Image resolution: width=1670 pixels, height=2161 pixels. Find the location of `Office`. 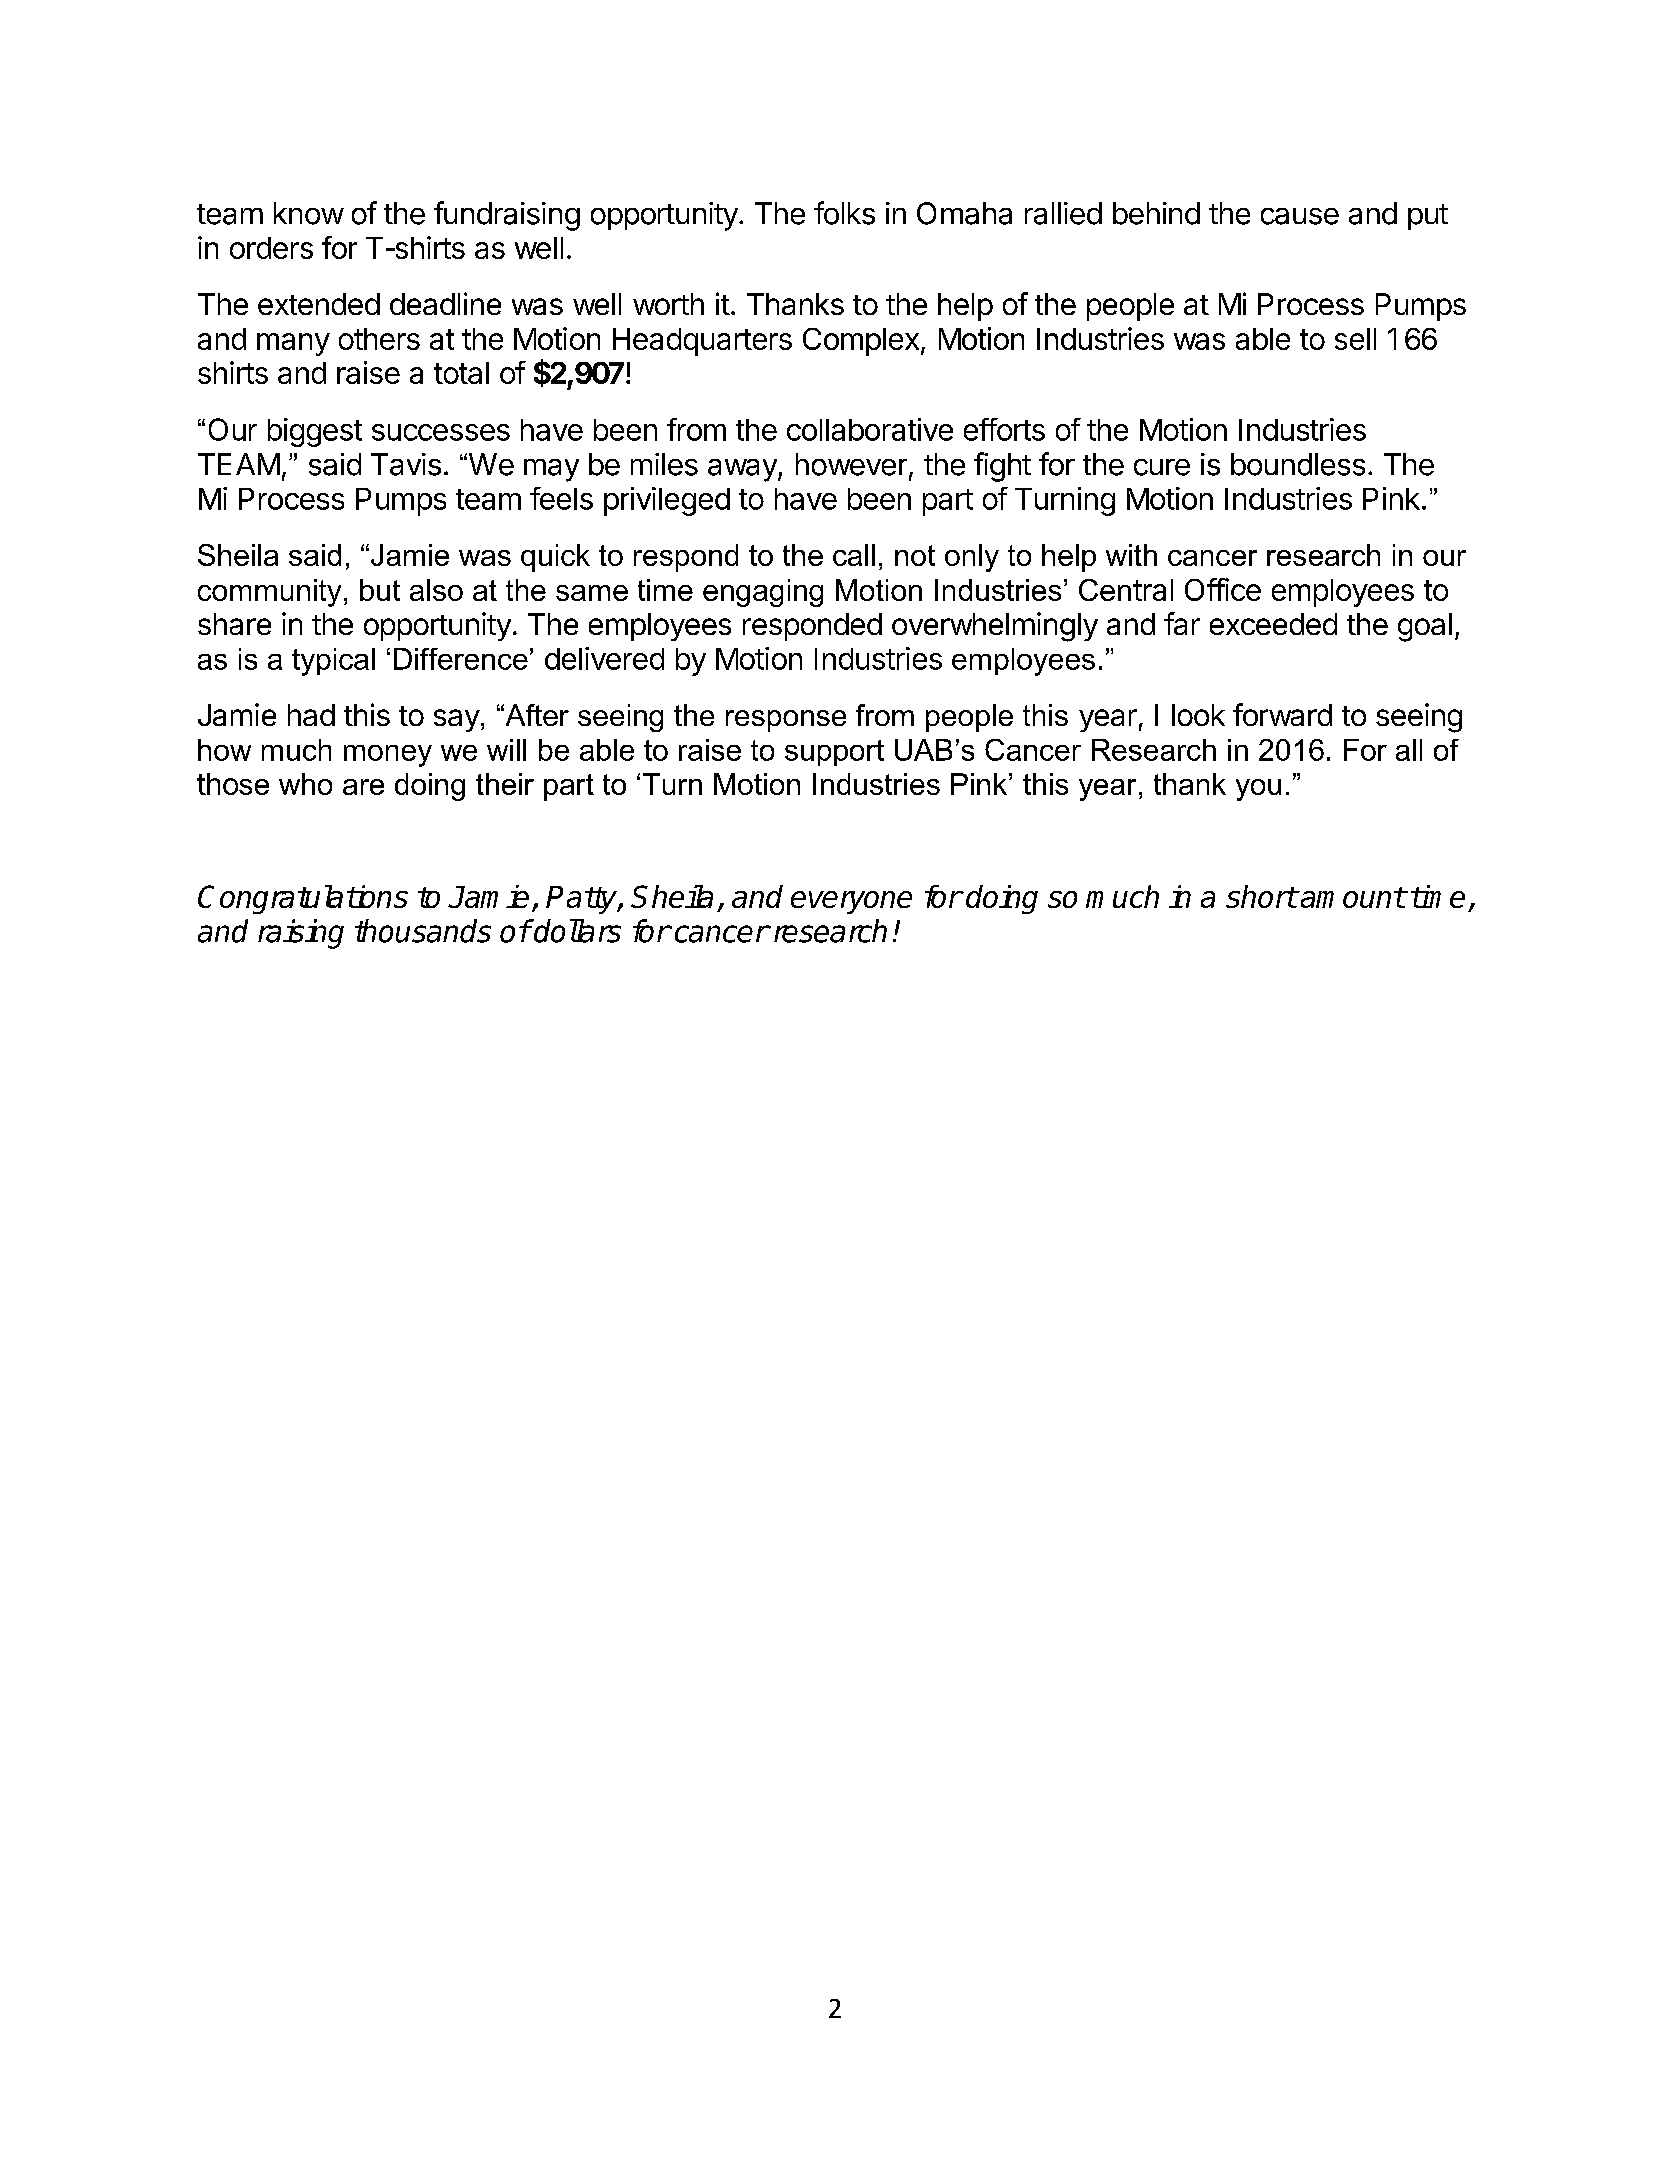

Office is located at coordinates (1223, 589).
